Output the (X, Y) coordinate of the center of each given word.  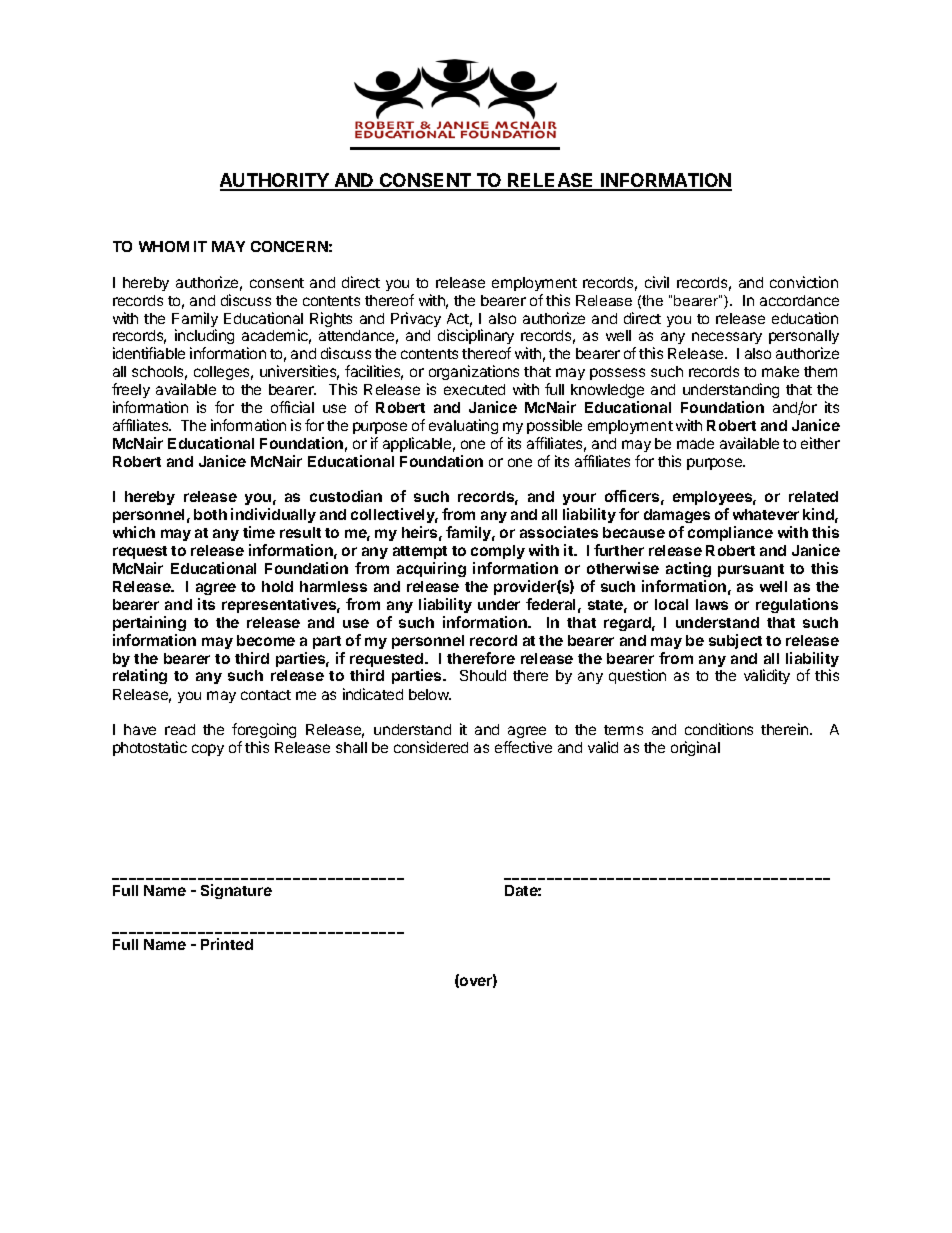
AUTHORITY (275, 181)
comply (498, 552)
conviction (804, 282)
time (259, 532)
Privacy (416, 319)
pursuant (751, 570)
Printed (227, 944)
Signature (236, 891)
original (695, 748)
